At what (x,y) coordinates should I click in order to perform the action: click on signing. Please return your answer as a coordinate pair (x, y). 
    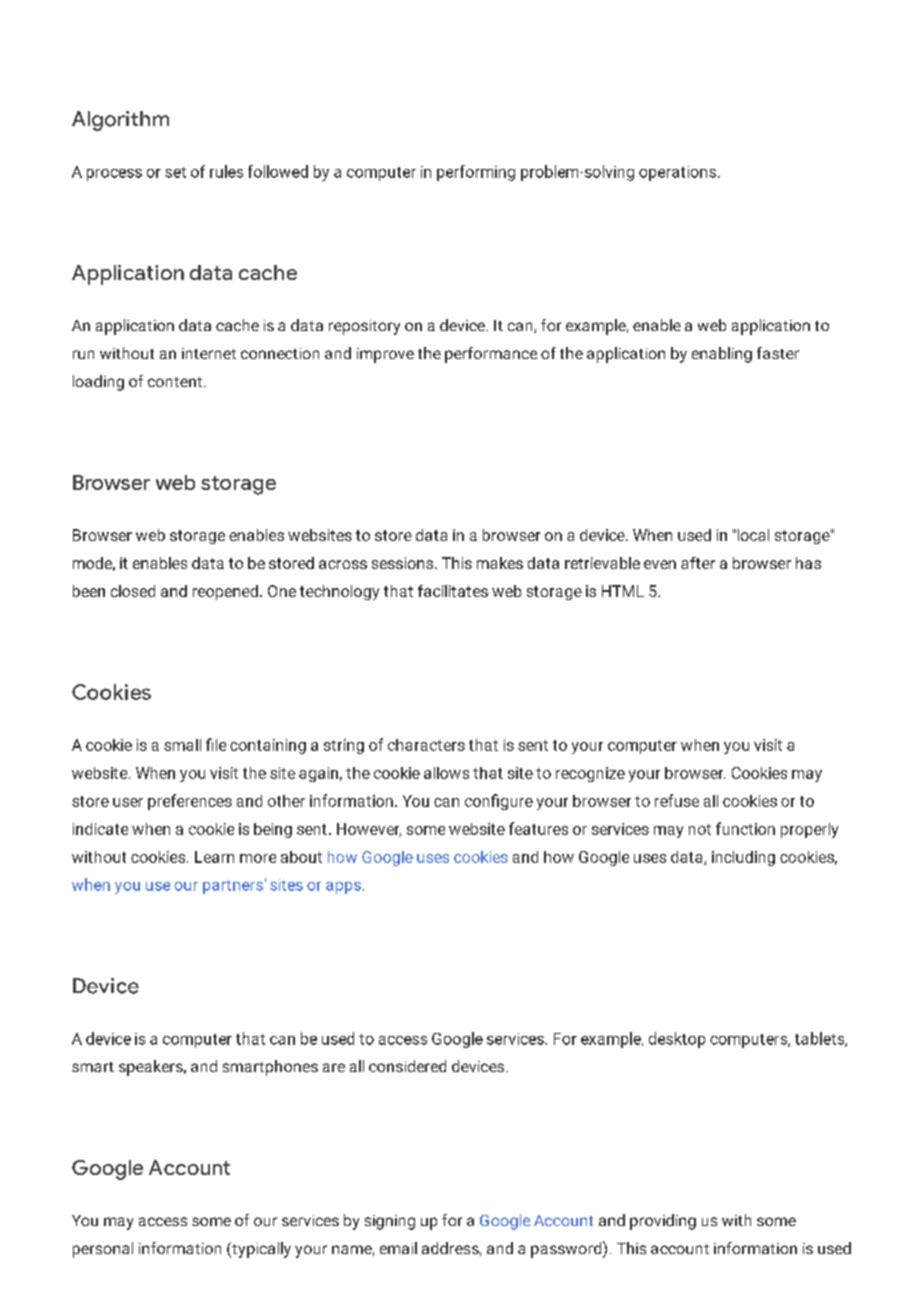
    Looking at the image, I should click on (390, 1222).
